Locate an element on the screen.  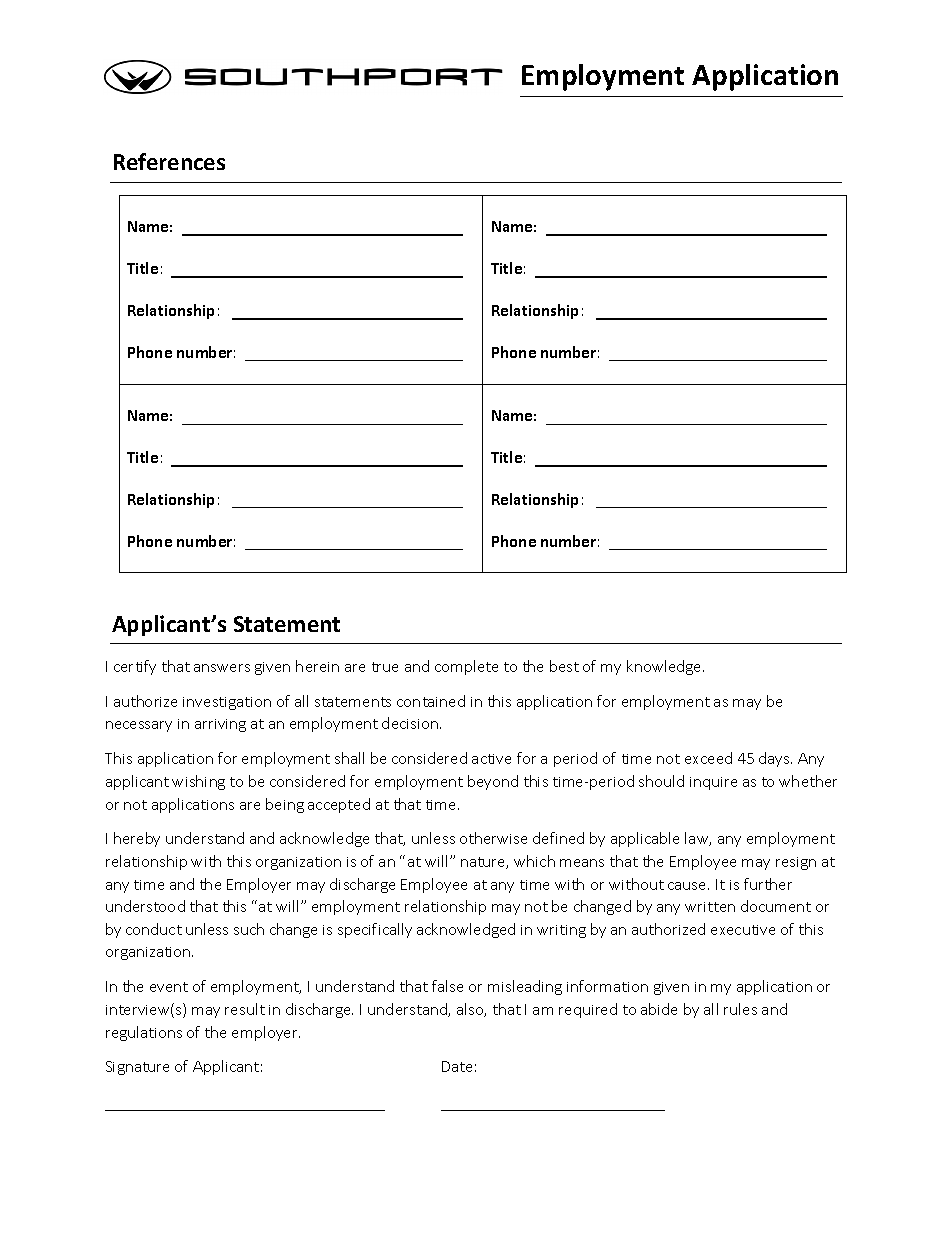
true is located at coordinates (385, 667).
